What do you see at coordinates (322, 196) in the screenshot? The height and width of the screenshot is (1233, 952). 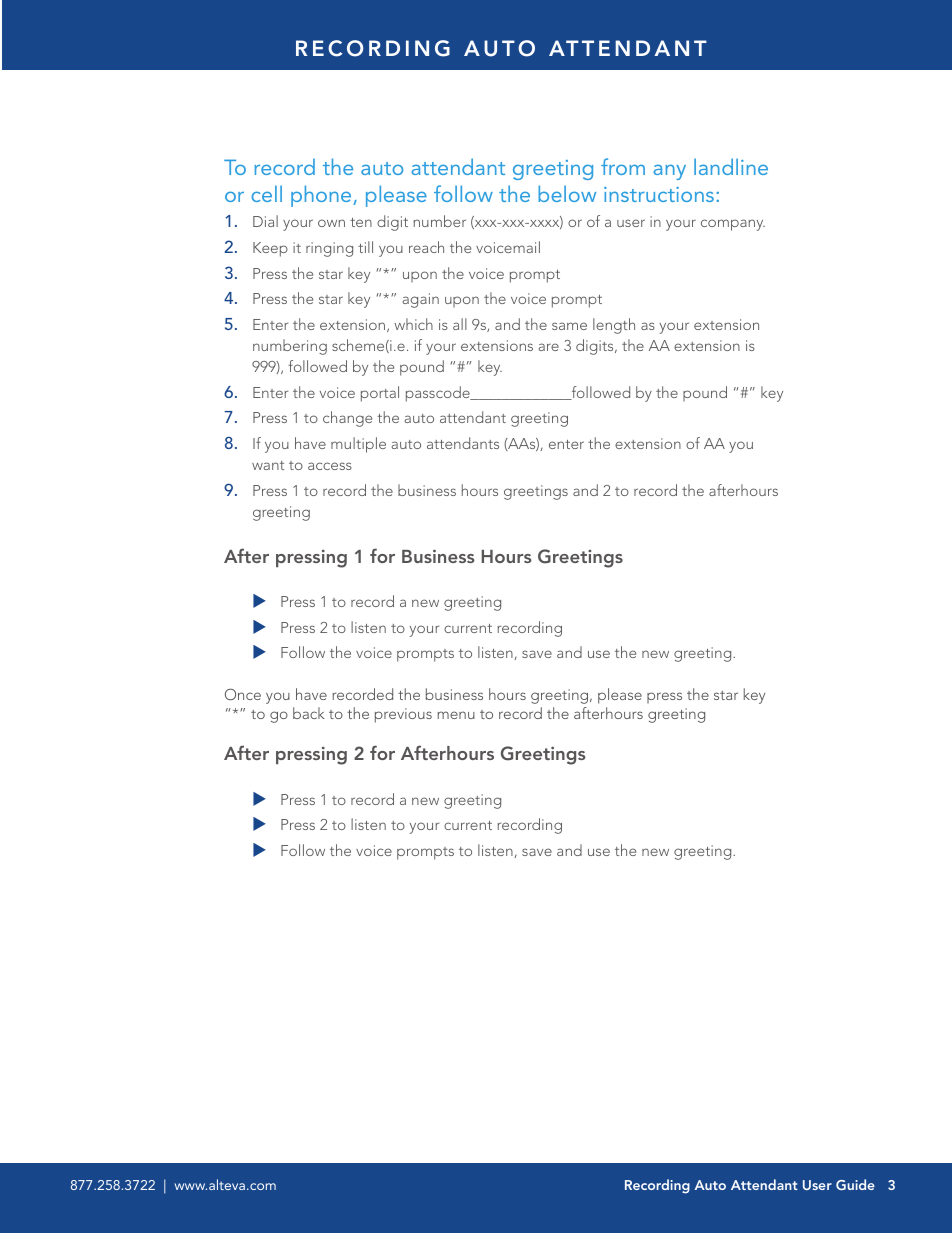 I see `phone` at bounding box center [322, 196].
